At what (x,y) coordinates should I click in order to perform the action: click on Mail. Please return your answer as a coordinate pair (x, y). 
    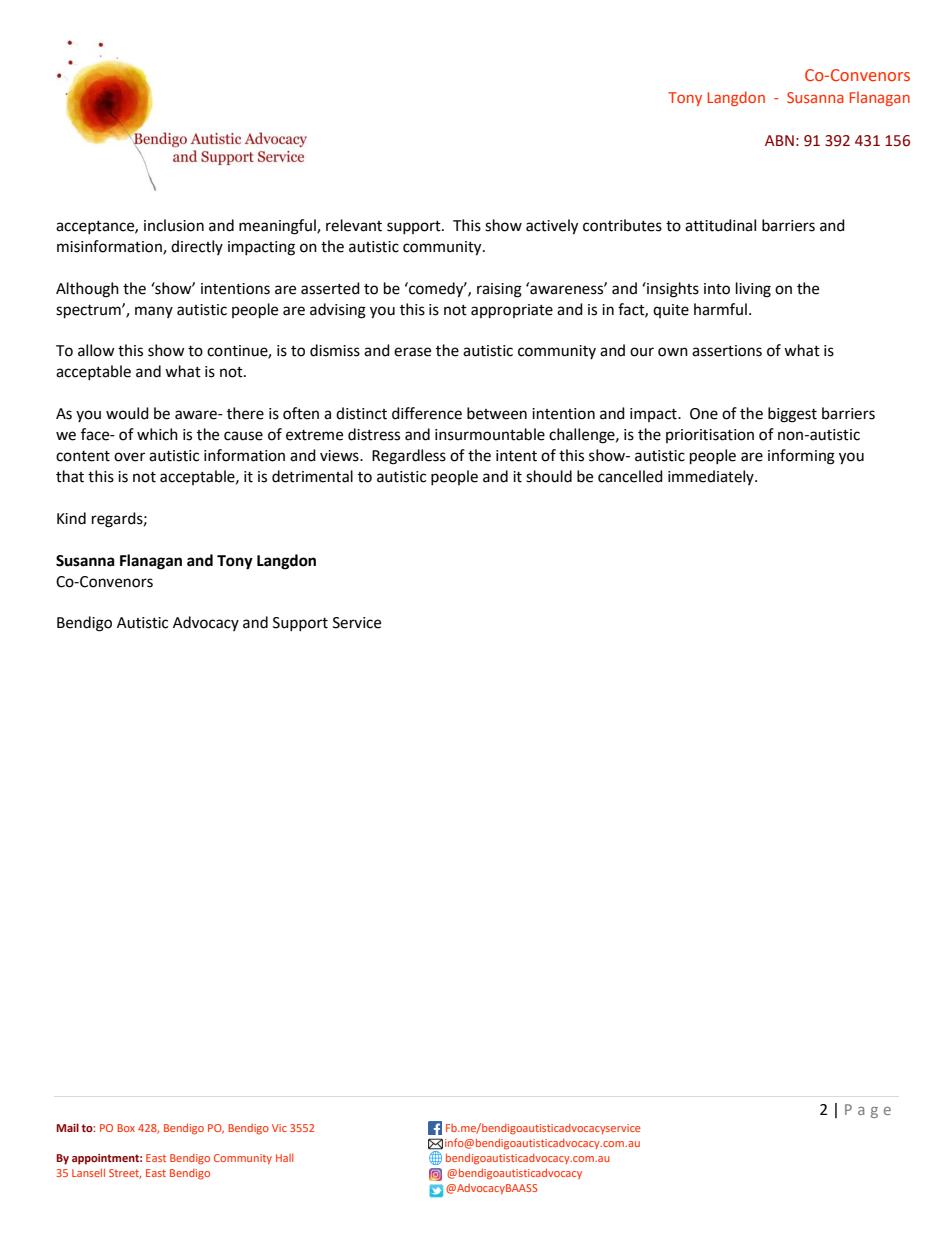
    Looking at the image, I should click on (67, 1127).
